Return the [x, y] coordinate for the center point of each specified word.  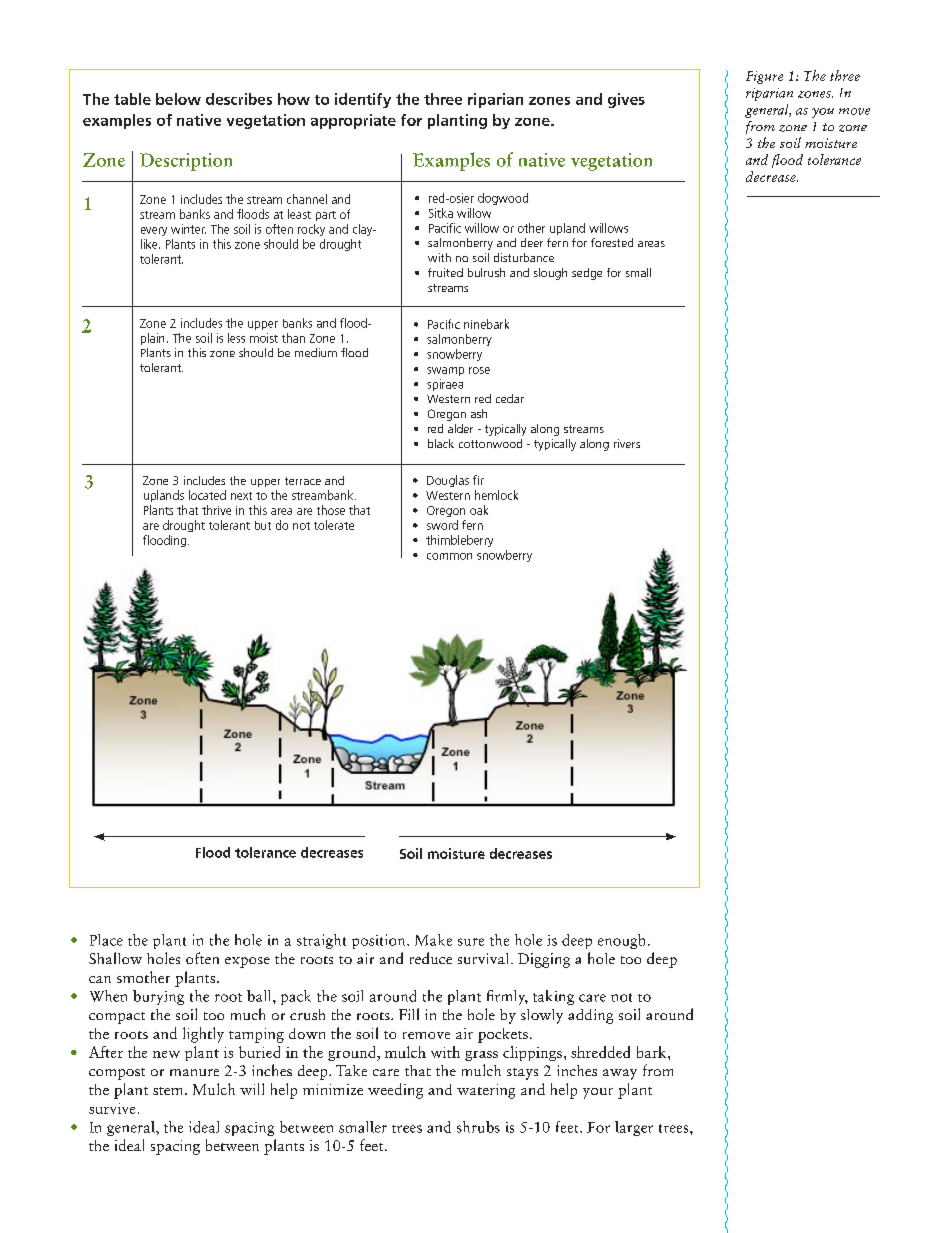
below [178, 99]
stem [169, 1091]
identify [363, 100]
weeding [395, 1091]
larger [634, 1128]
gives [626, 100]
